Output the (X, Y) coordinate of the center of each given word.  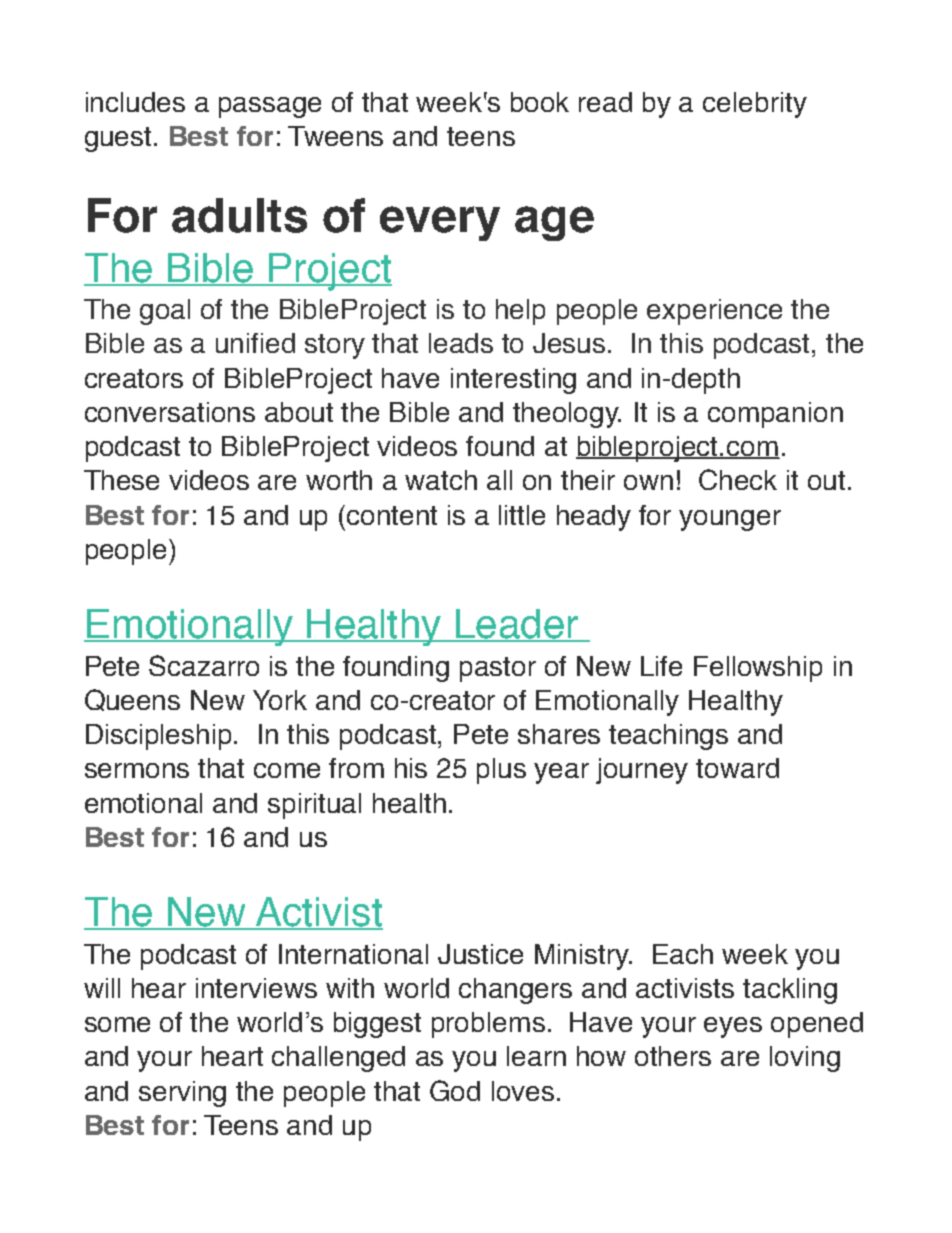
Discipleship (160, 737)
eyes (733, 1027)
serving (182, 1094)
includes (135, 102)
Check (738, 479)
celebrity (755, 105)
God (455, 1090)
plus (501, 771)
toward (737, 768)
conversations (170, 412)
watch (441, 480)
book (540, 102)
